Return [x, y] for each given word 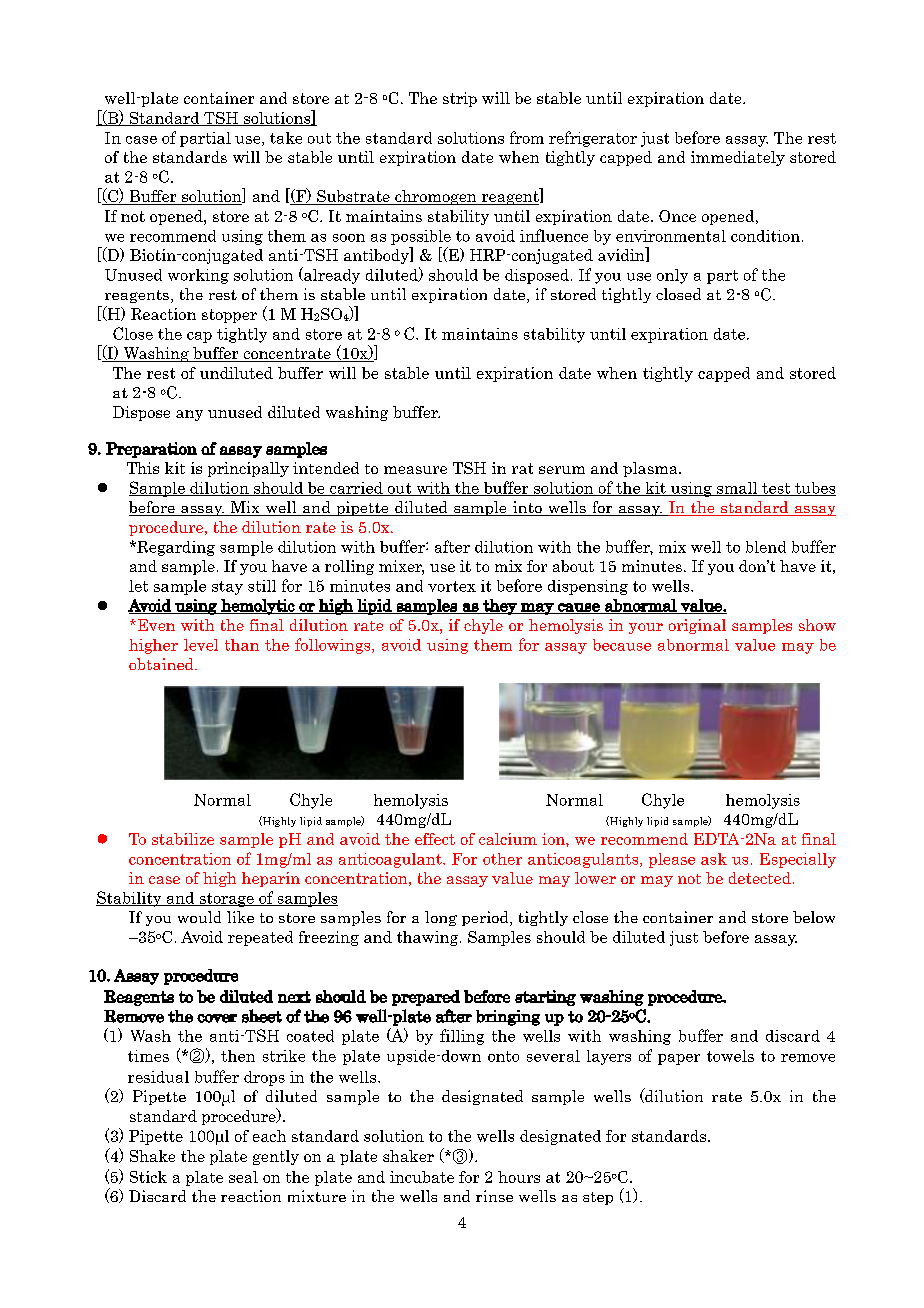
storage [226, 900]
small [737, 489]
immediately [738, 158]
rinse [494, 1196]
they [500, 607]
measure [415, 470]
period [486, 918]
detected [760, 878]
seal [243, 1177]
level [201, 645]
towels [730, 1056]
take [286, 138]
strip [460, 99]
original [697, 626]
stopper [229, 316]
